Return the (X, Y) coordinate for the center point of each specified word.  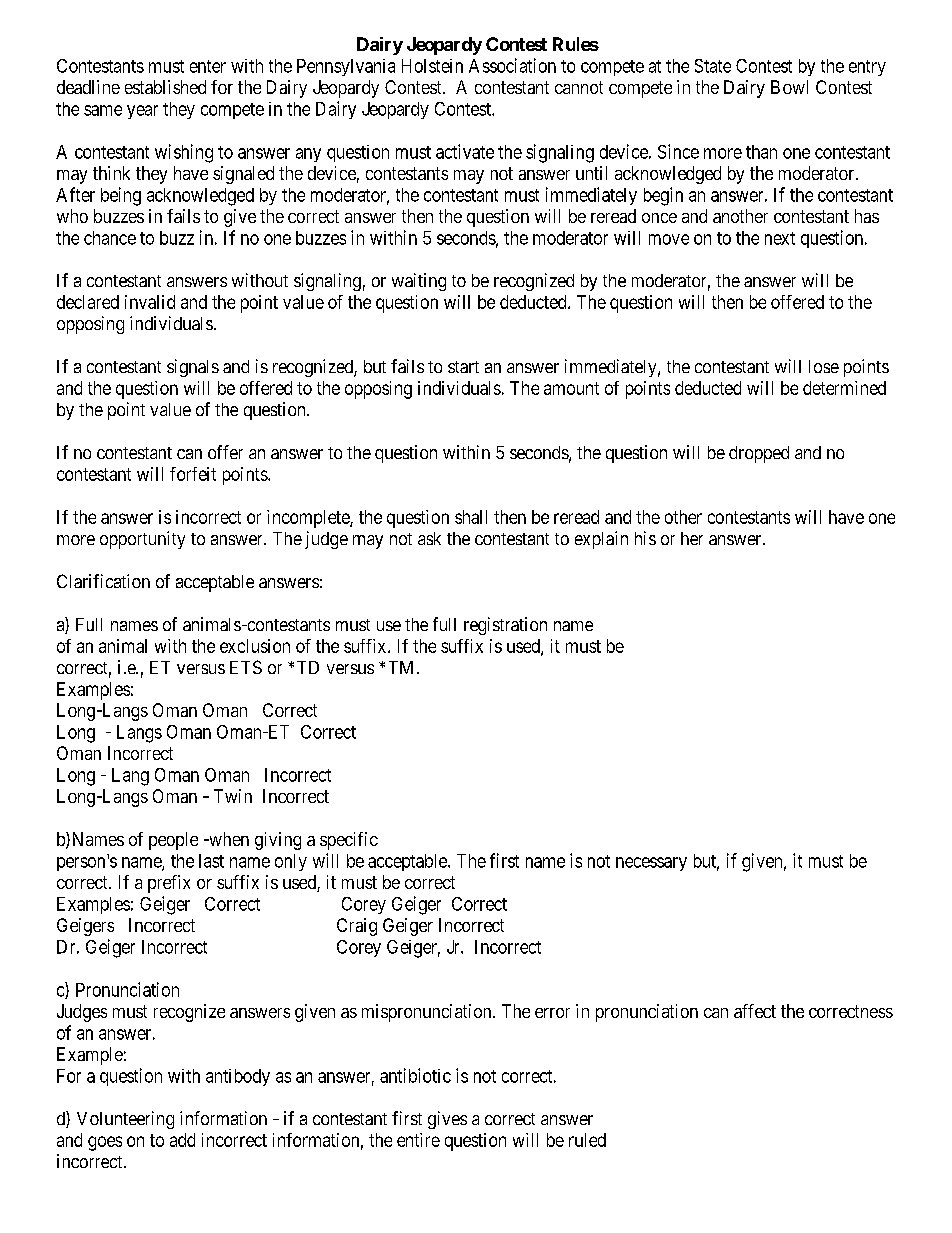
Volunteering (125, 1120)
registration (505, 626)
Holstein (432, 66)
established (165, 87)
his (645, 538)
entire (418, 1140)
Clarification (103, 581)
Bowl (789, 87)
